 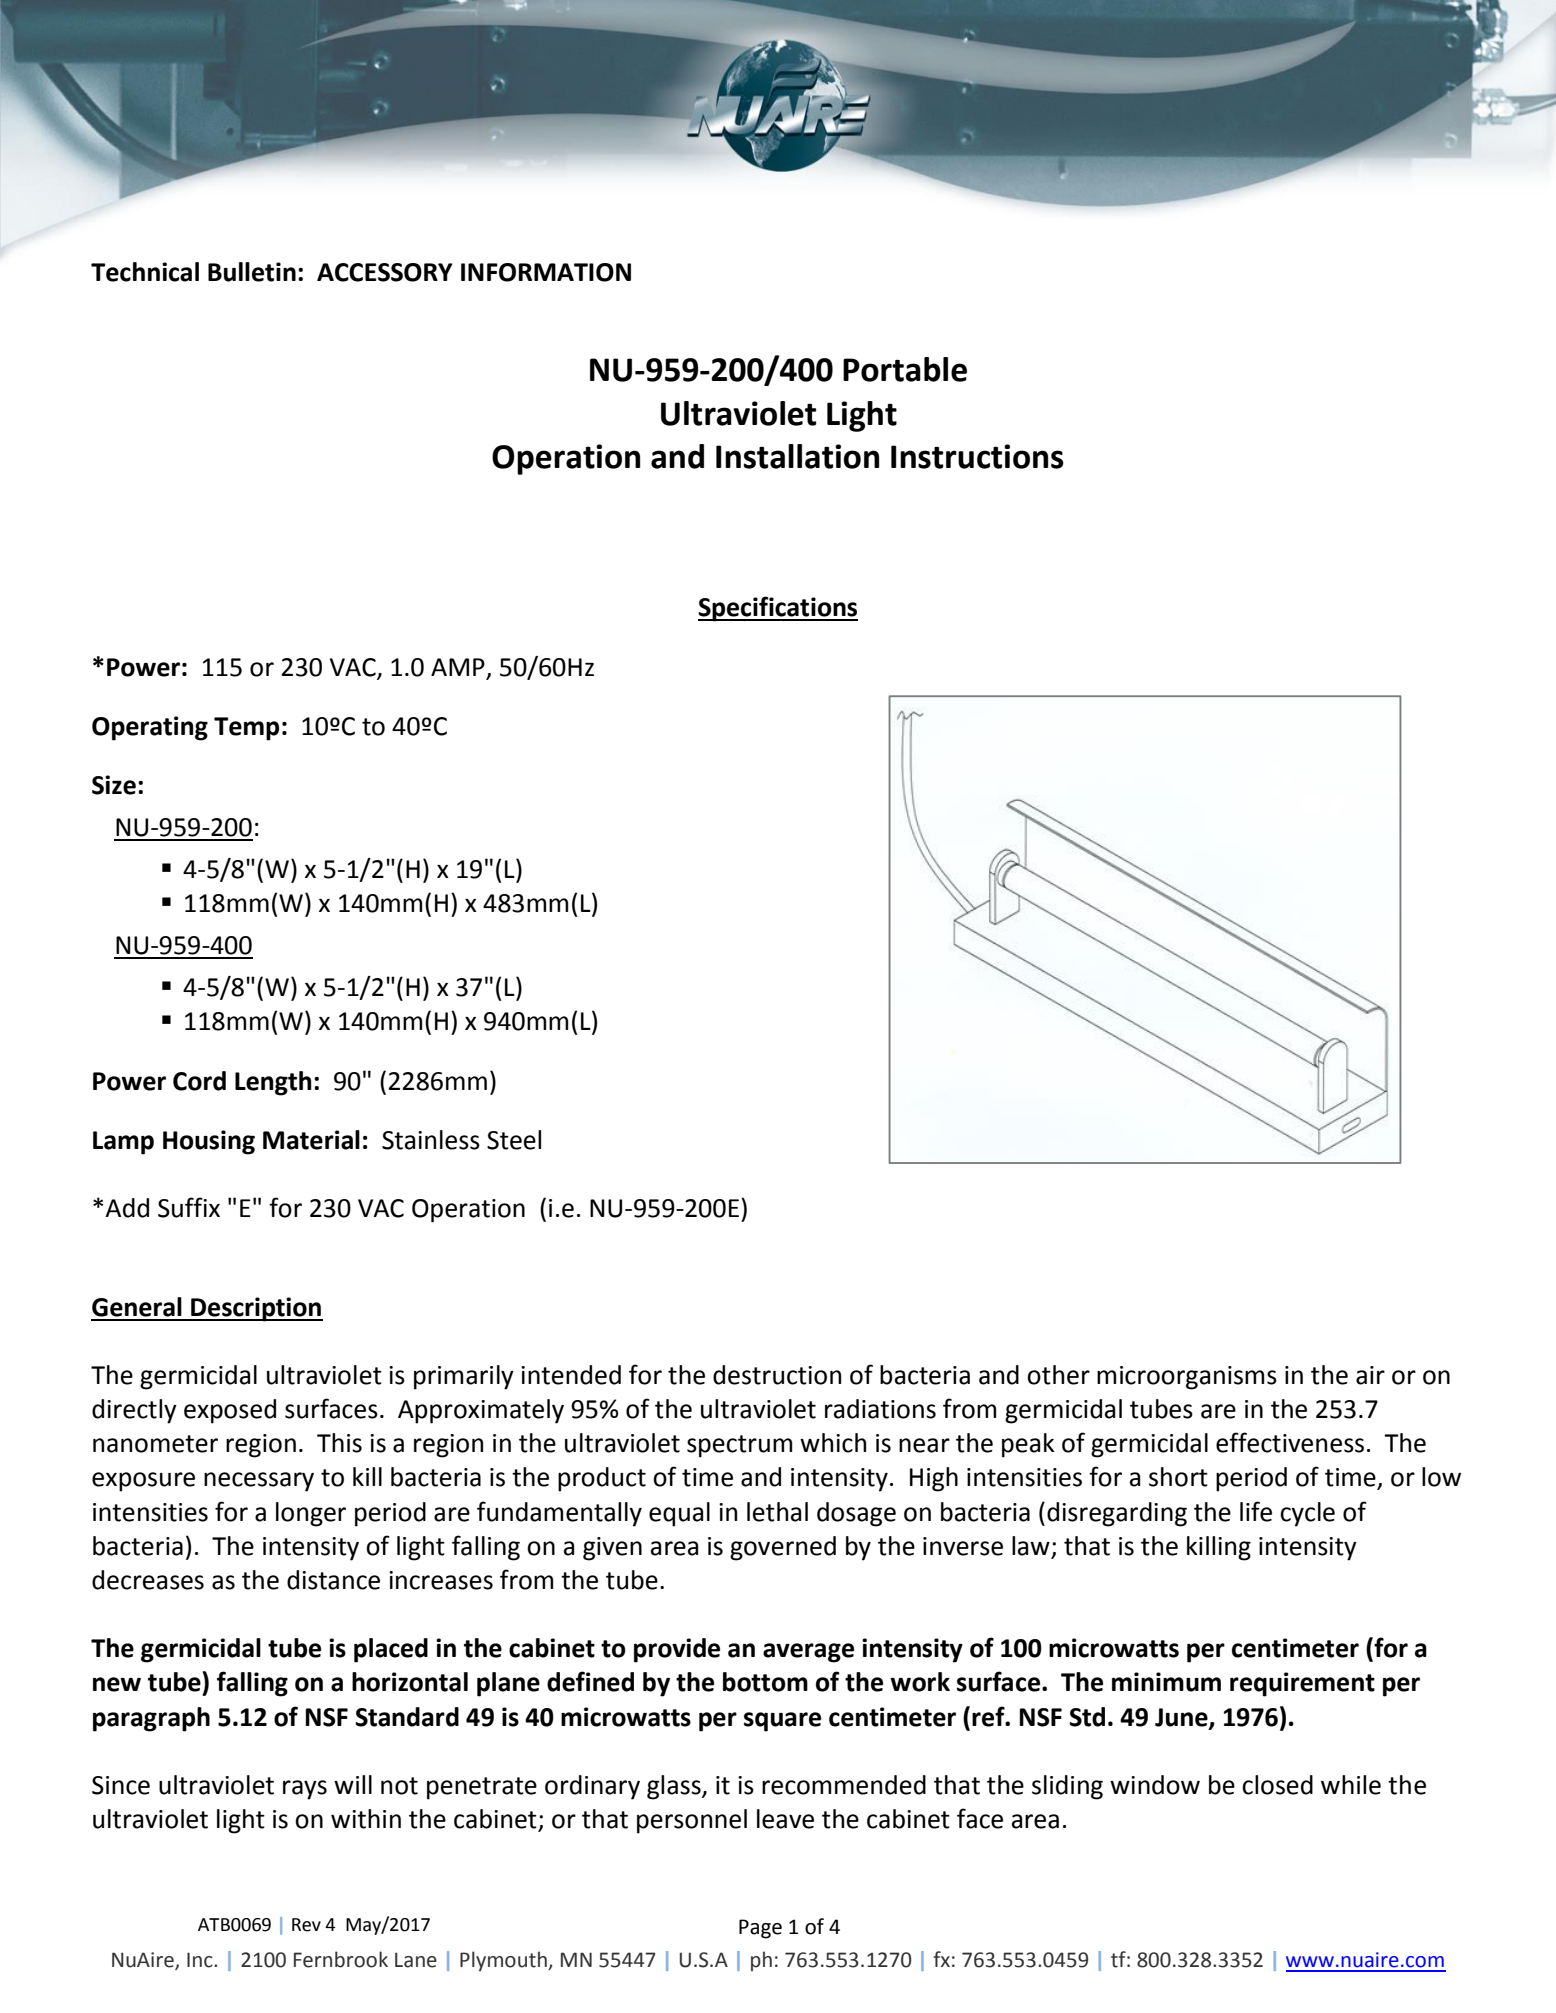 I want to click on microorganisms, so click(x=1187, y=1378).
